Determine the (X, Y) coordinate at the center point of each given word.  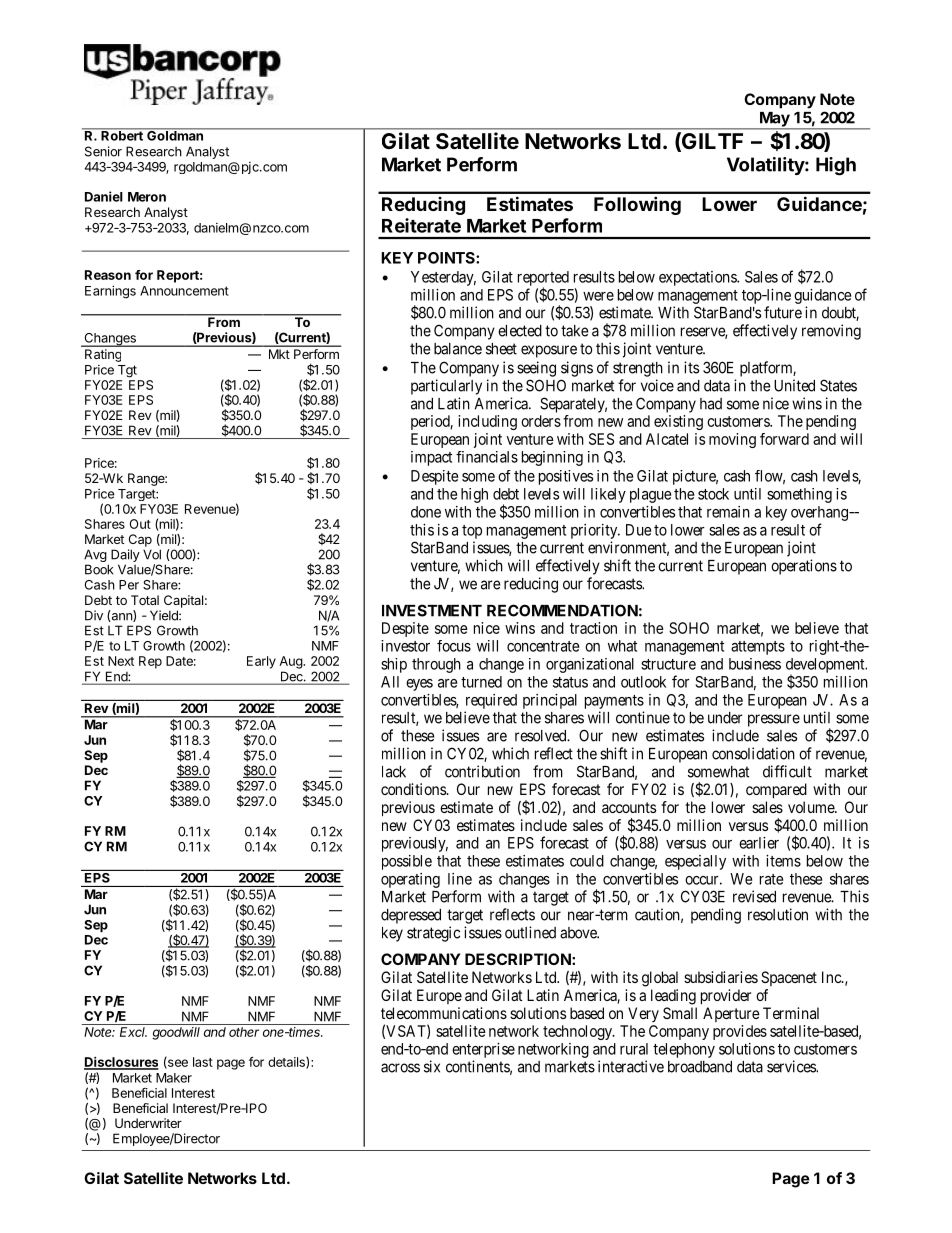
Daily (125, 557)
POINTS (447, 258)
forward (784, 439)
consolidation (753, 753)
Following (637, 205)
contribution (482, 771)
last (203, 1062)
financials (487, 457)
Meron (147, 197)
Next (121, 661)
